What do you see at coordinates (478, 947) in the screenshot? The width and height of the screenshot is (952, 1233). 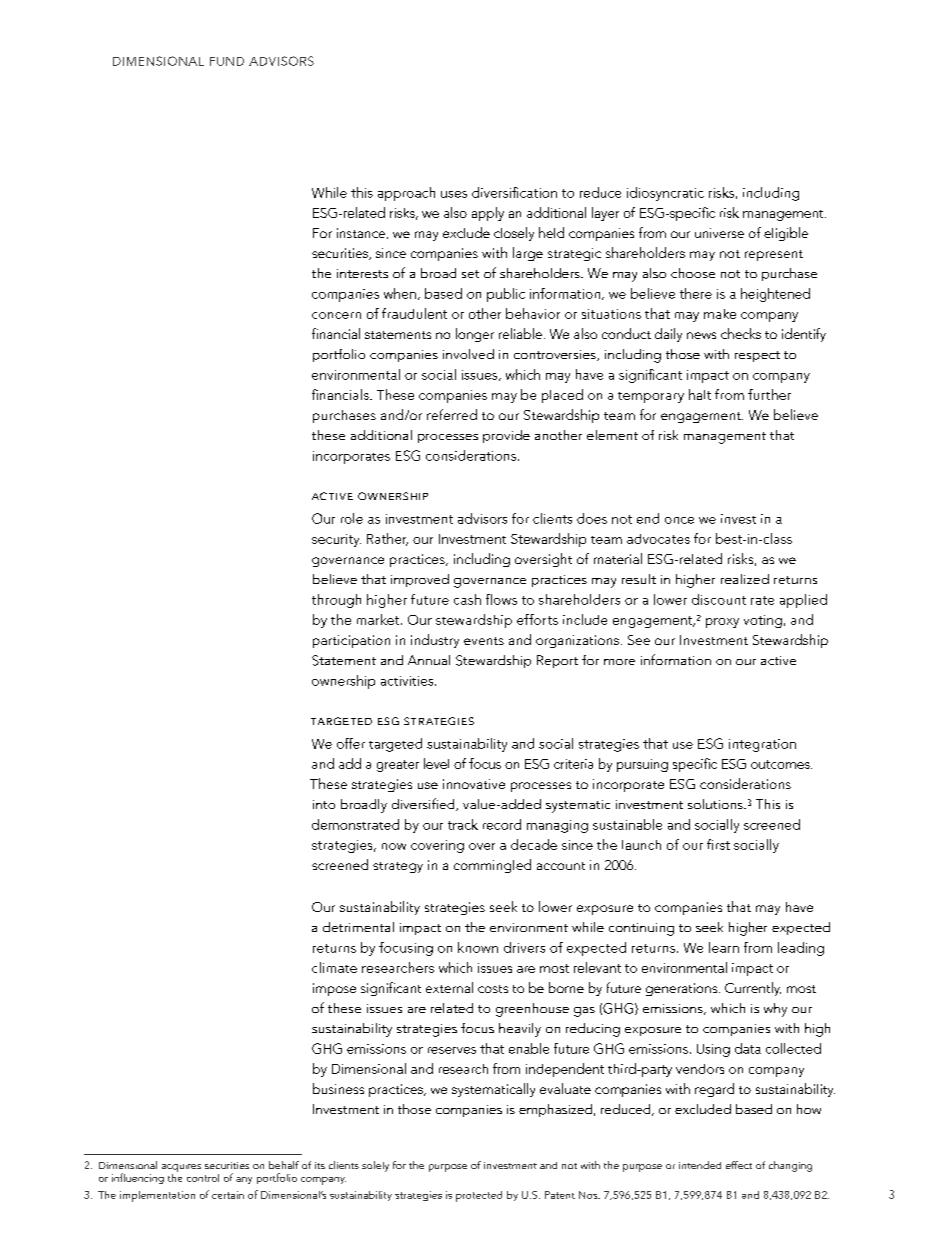 I see `known` at bounding box center [478, 947].
